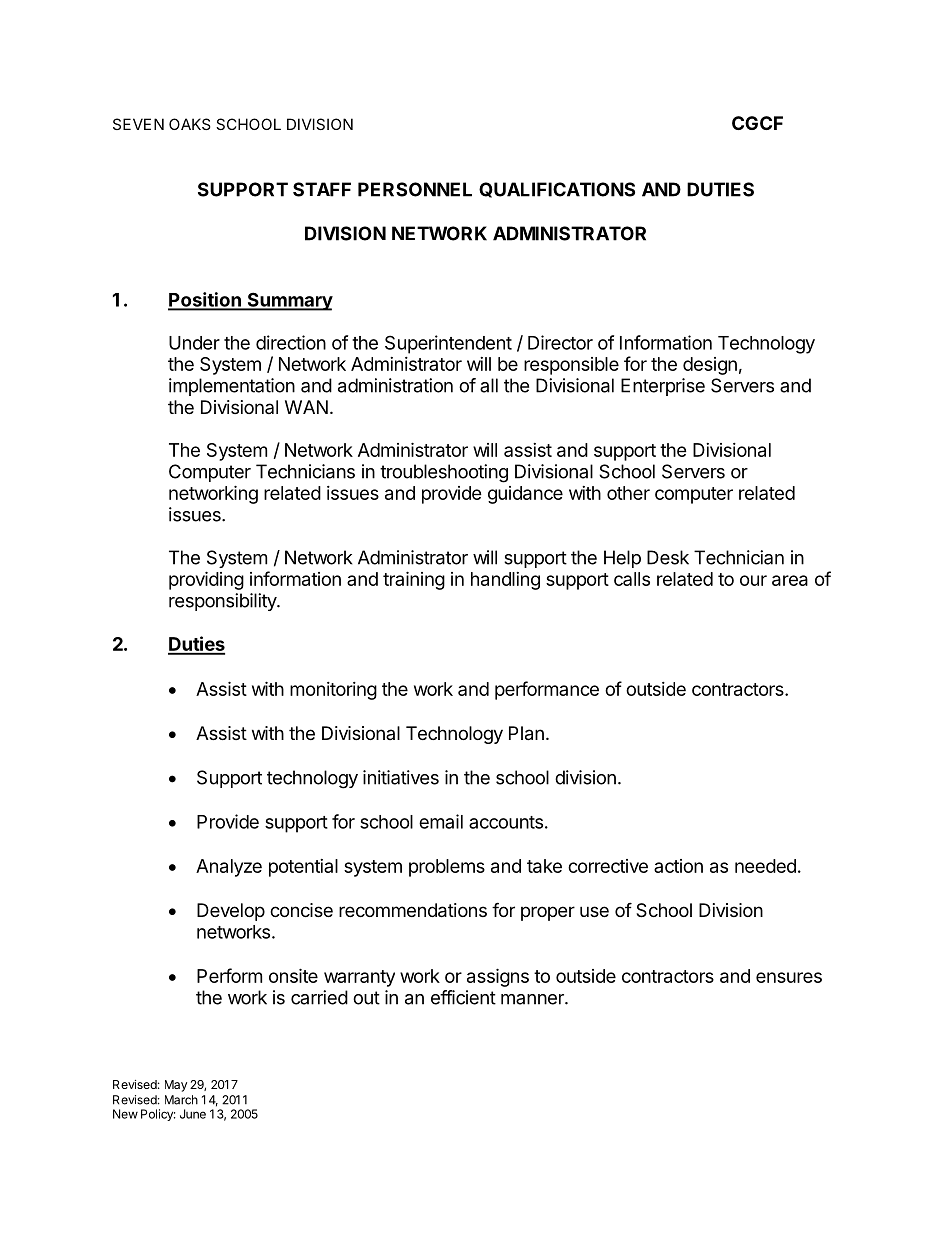 The width and height of the screenshot is (952, 1233). Describe the element at coordinates (789, 977) in the screenshot. I see `ensures` at that location.
